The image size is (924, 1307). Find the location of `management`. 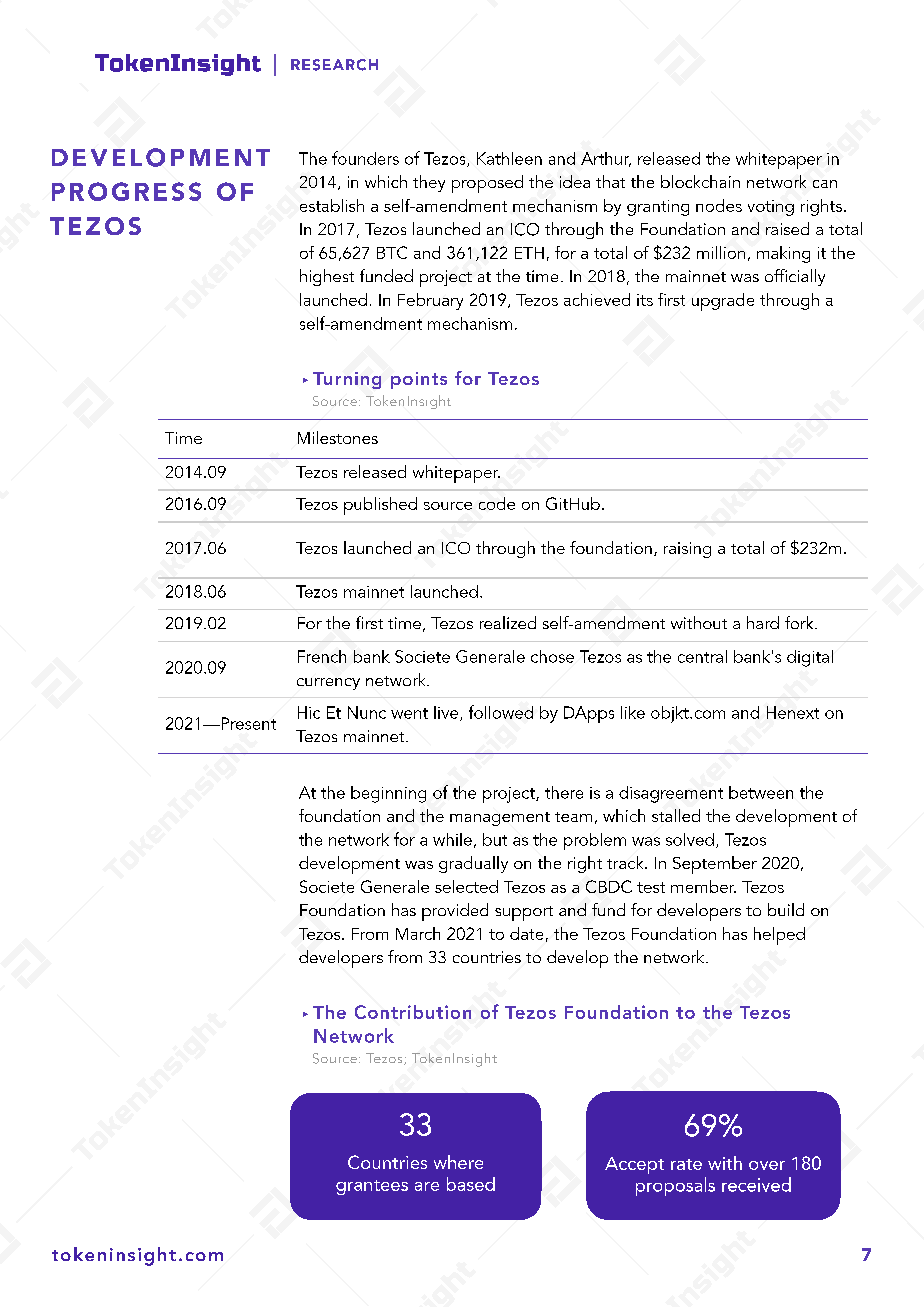

management is located at coordinates (500, 819).
